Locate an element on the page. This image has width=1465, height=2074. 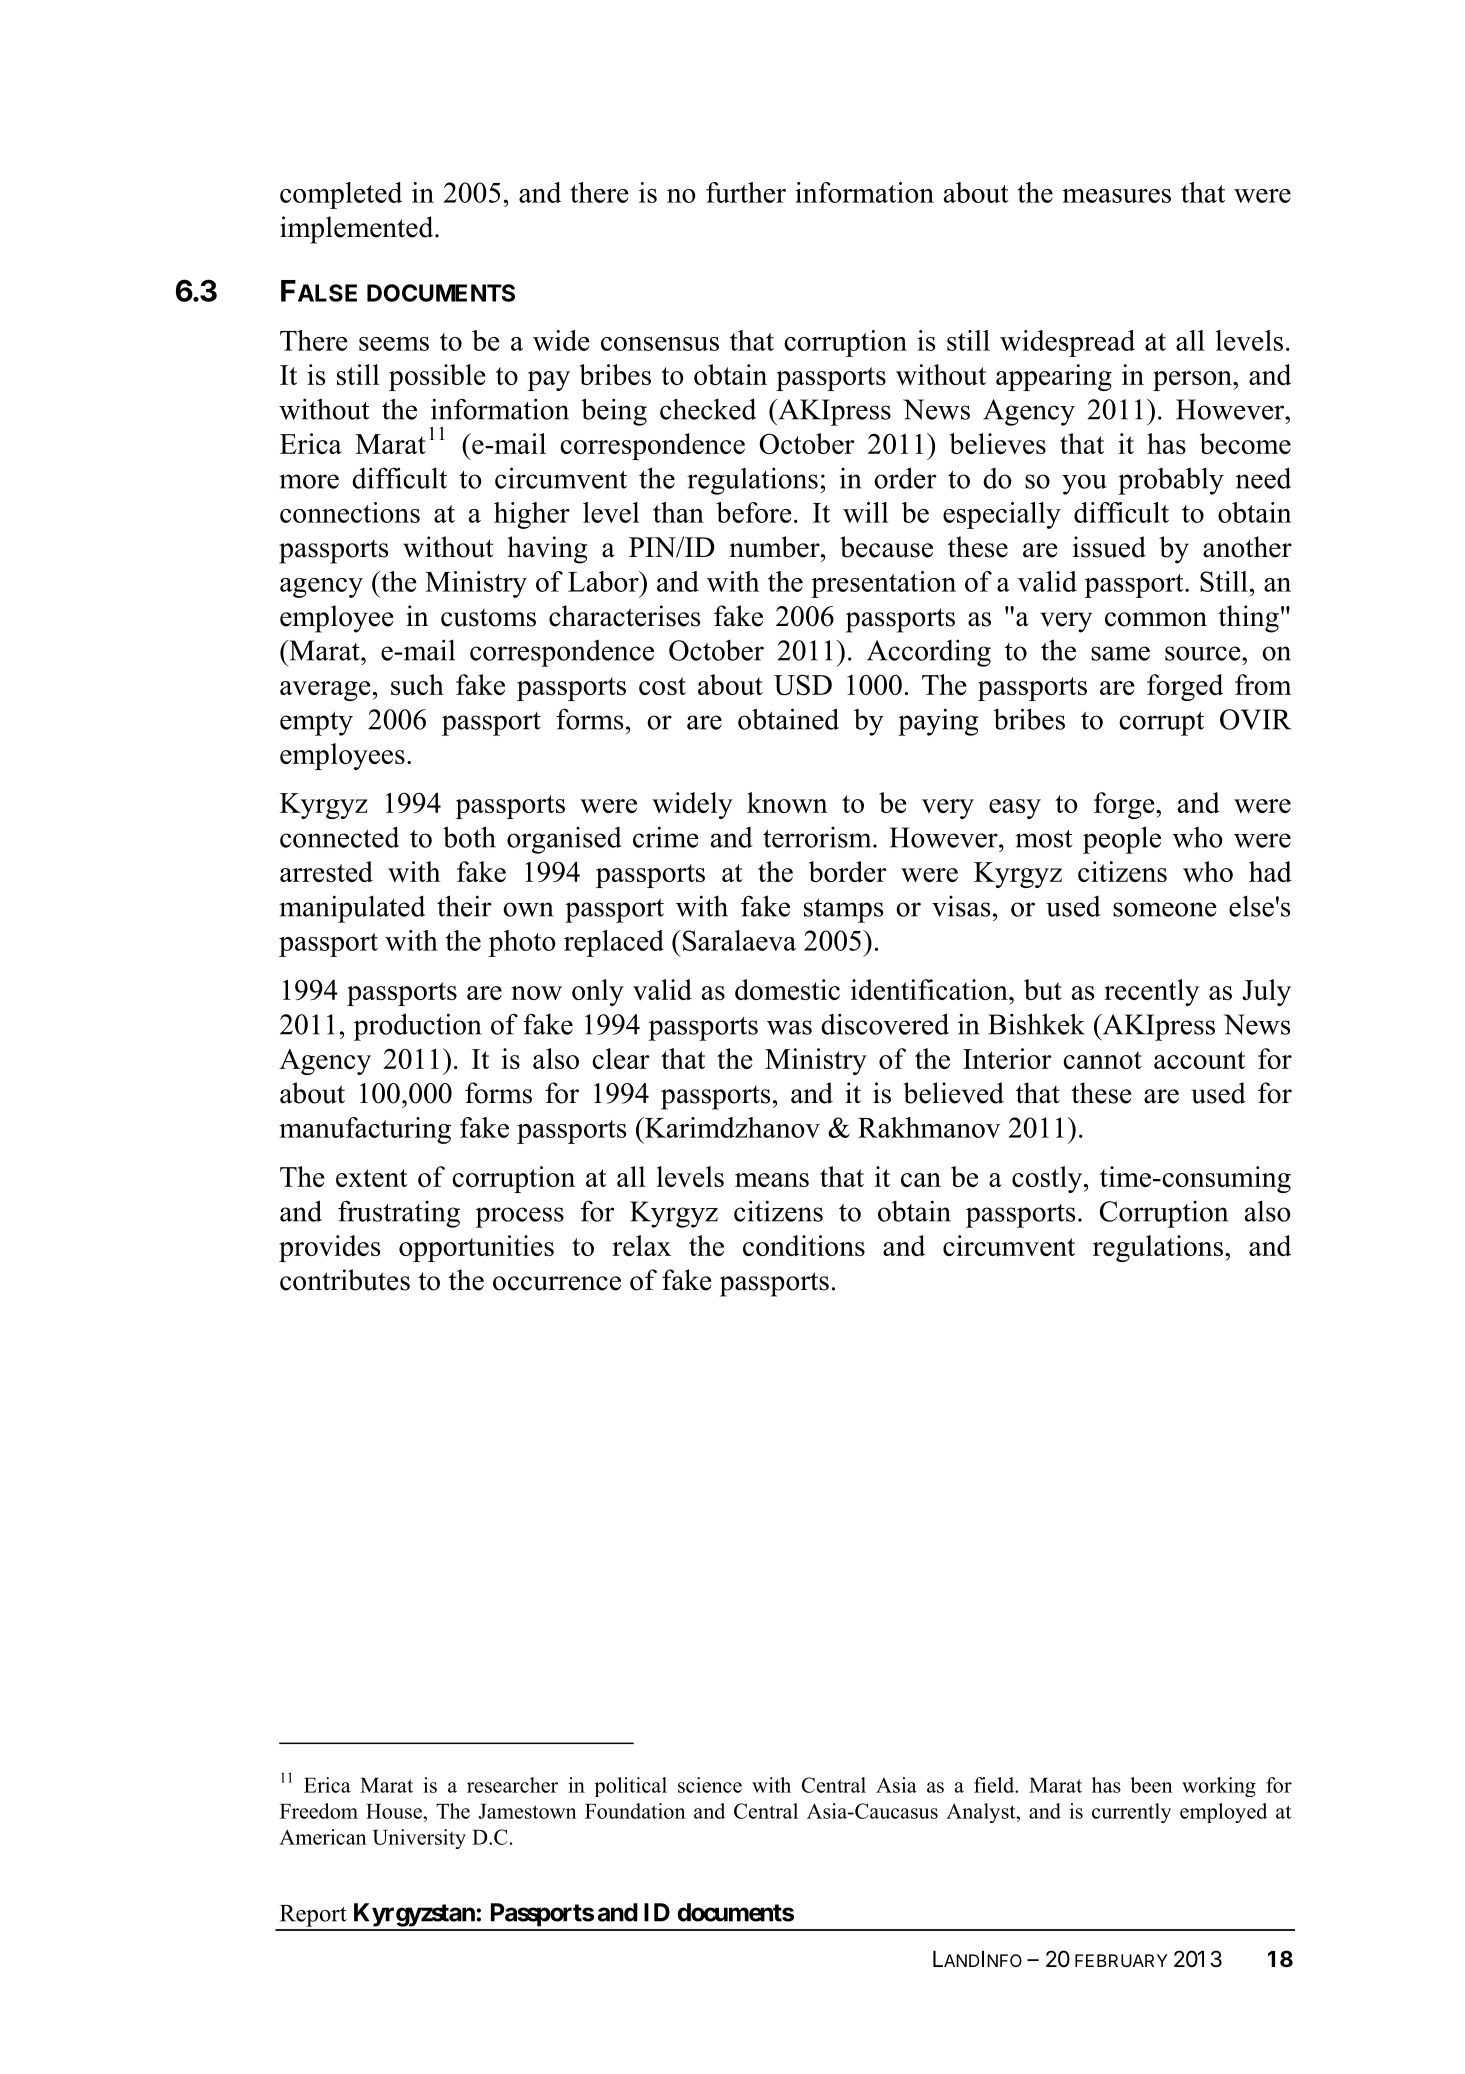
production is located at coordinates (417, 1027).
